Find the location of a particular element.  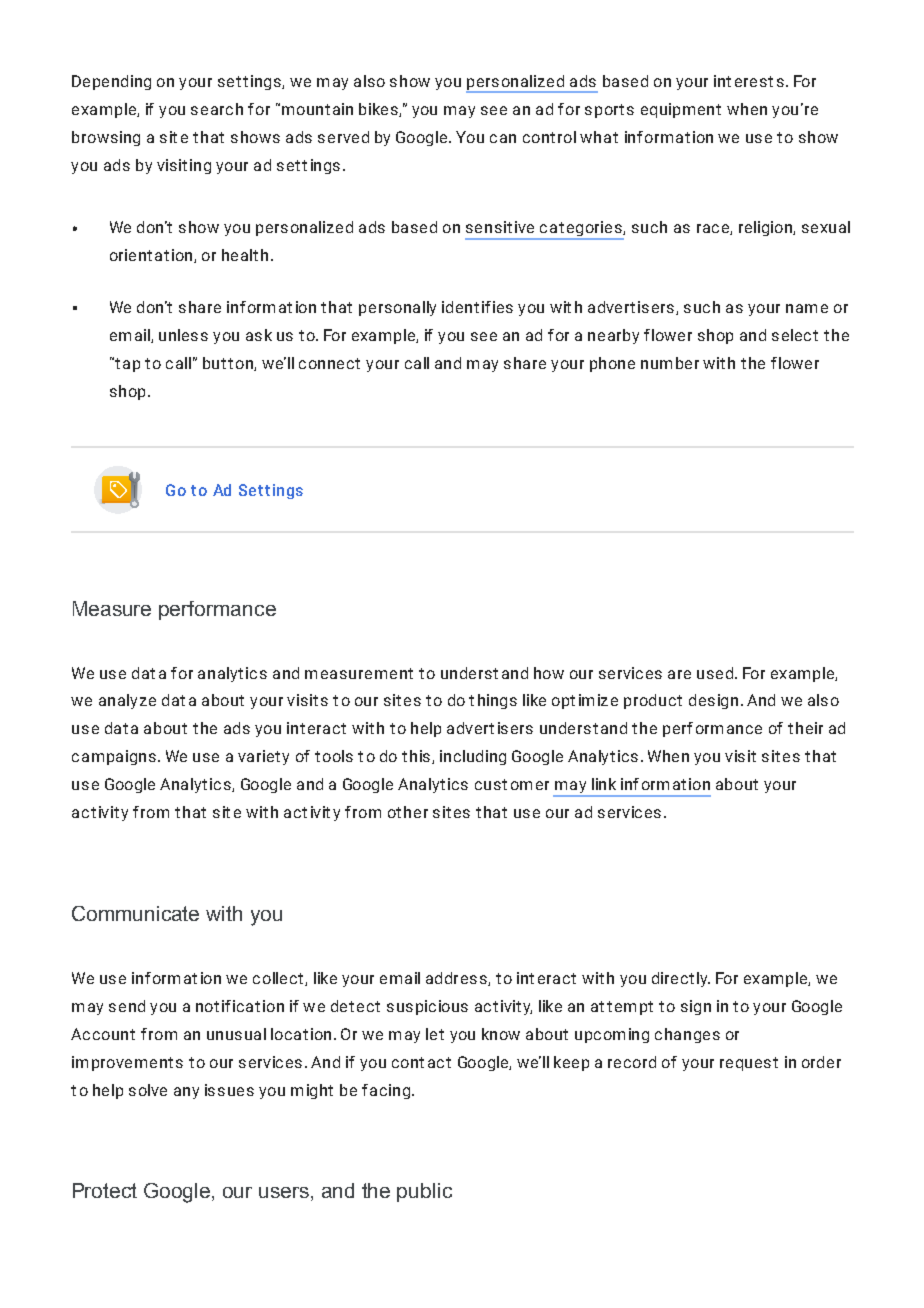

public is located at coordinates (424, 1192).
